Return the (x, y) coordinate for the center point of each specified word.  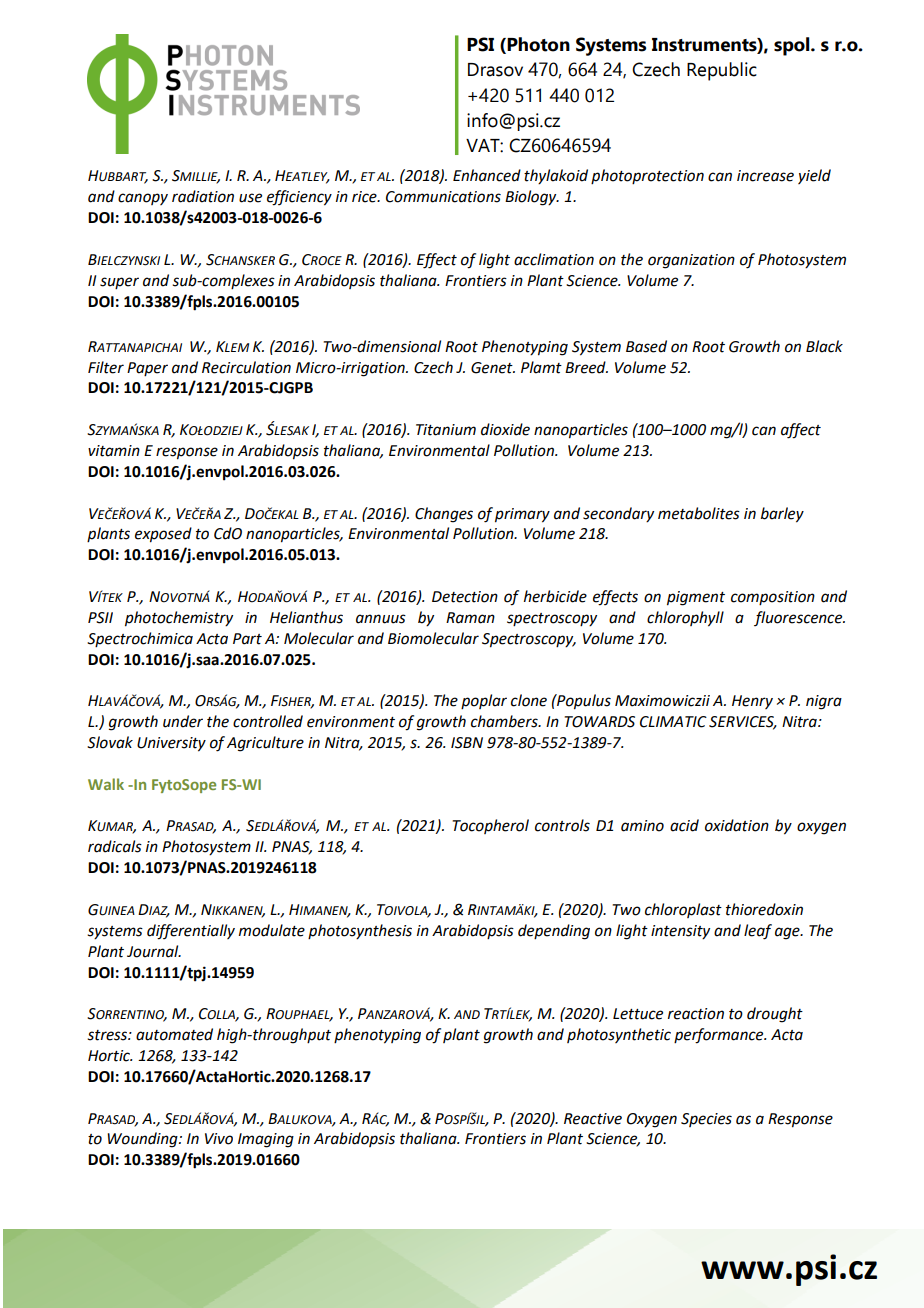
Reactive (593, 1119)
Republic (722, 71)
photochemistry (179, 619)
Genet (493, 368)
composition (773, 598)
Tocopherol (491, 826)
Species (706, 1120)
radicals (115, 846)
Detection (465, 597)
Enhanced (487, 175)
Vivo (219, 1139)
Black (824, 346)
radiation (203, 196)
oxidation (737, 825)
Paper (147, 369)
